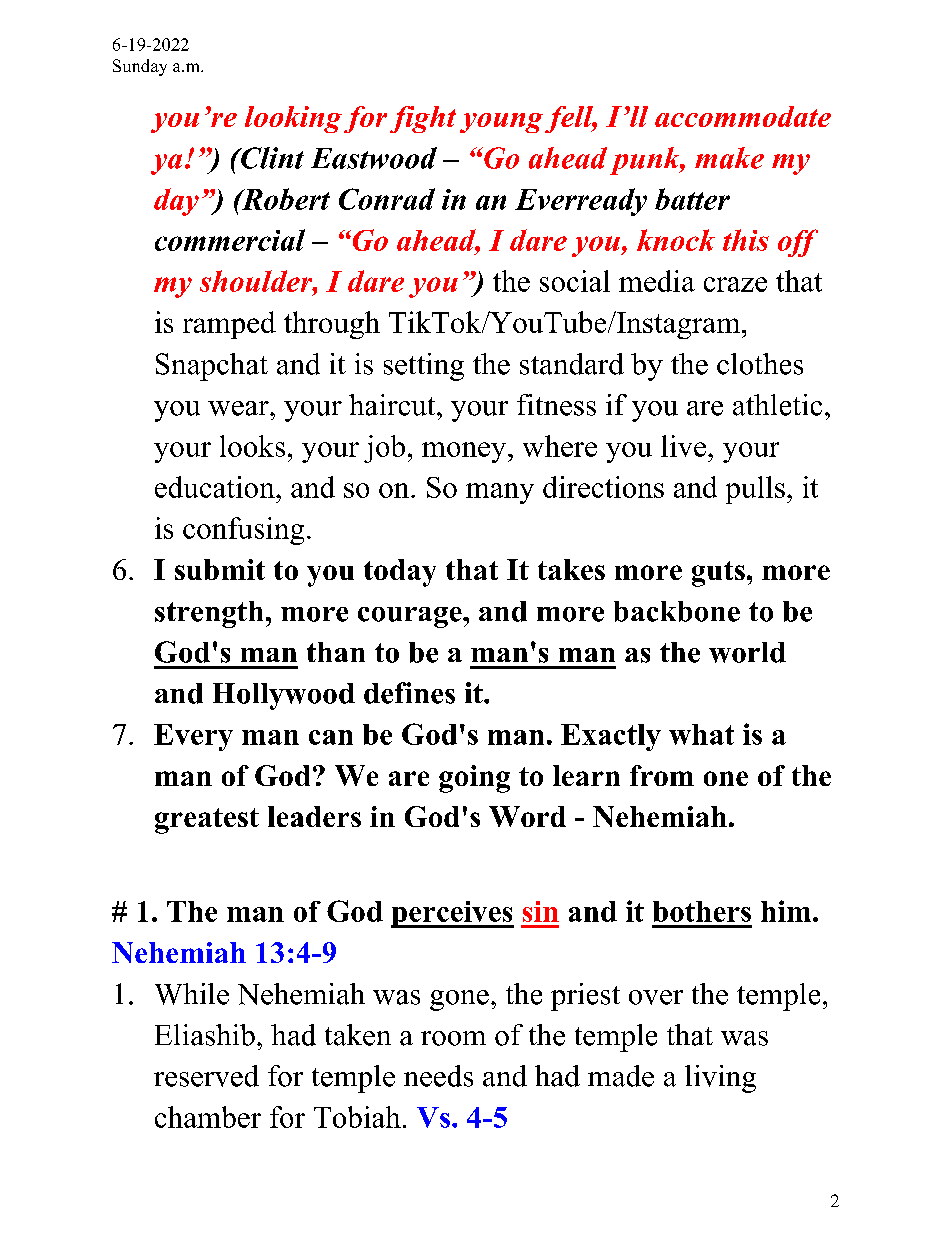 This image has height=1233, width=952. What do you see at coordinates (718, 574) in the image?
I see `guts` at bounding box center [718, 574].
